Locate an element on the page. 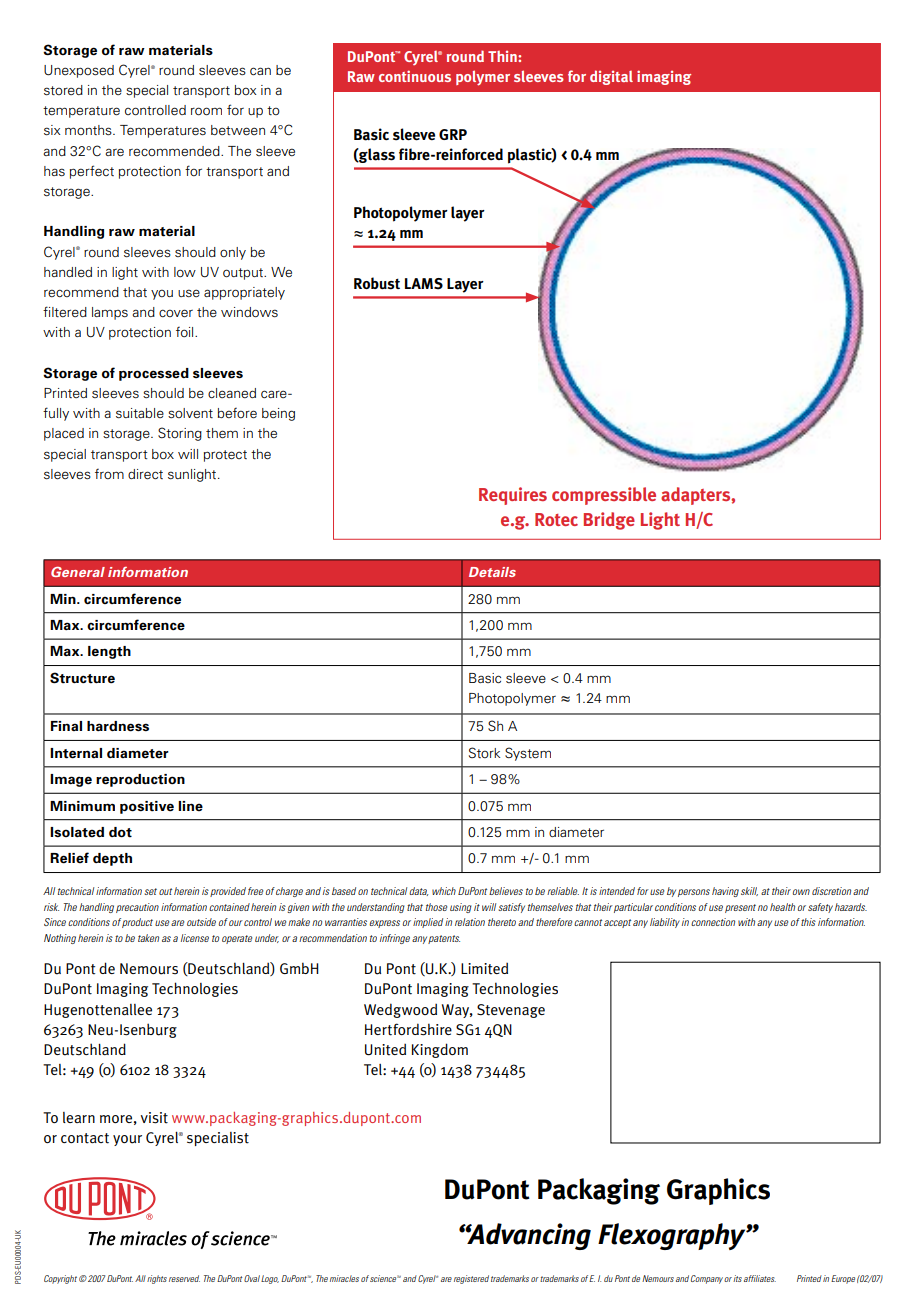 The height and width of the page is (1308, 924). registered is located at coordinates (471, 1279).
